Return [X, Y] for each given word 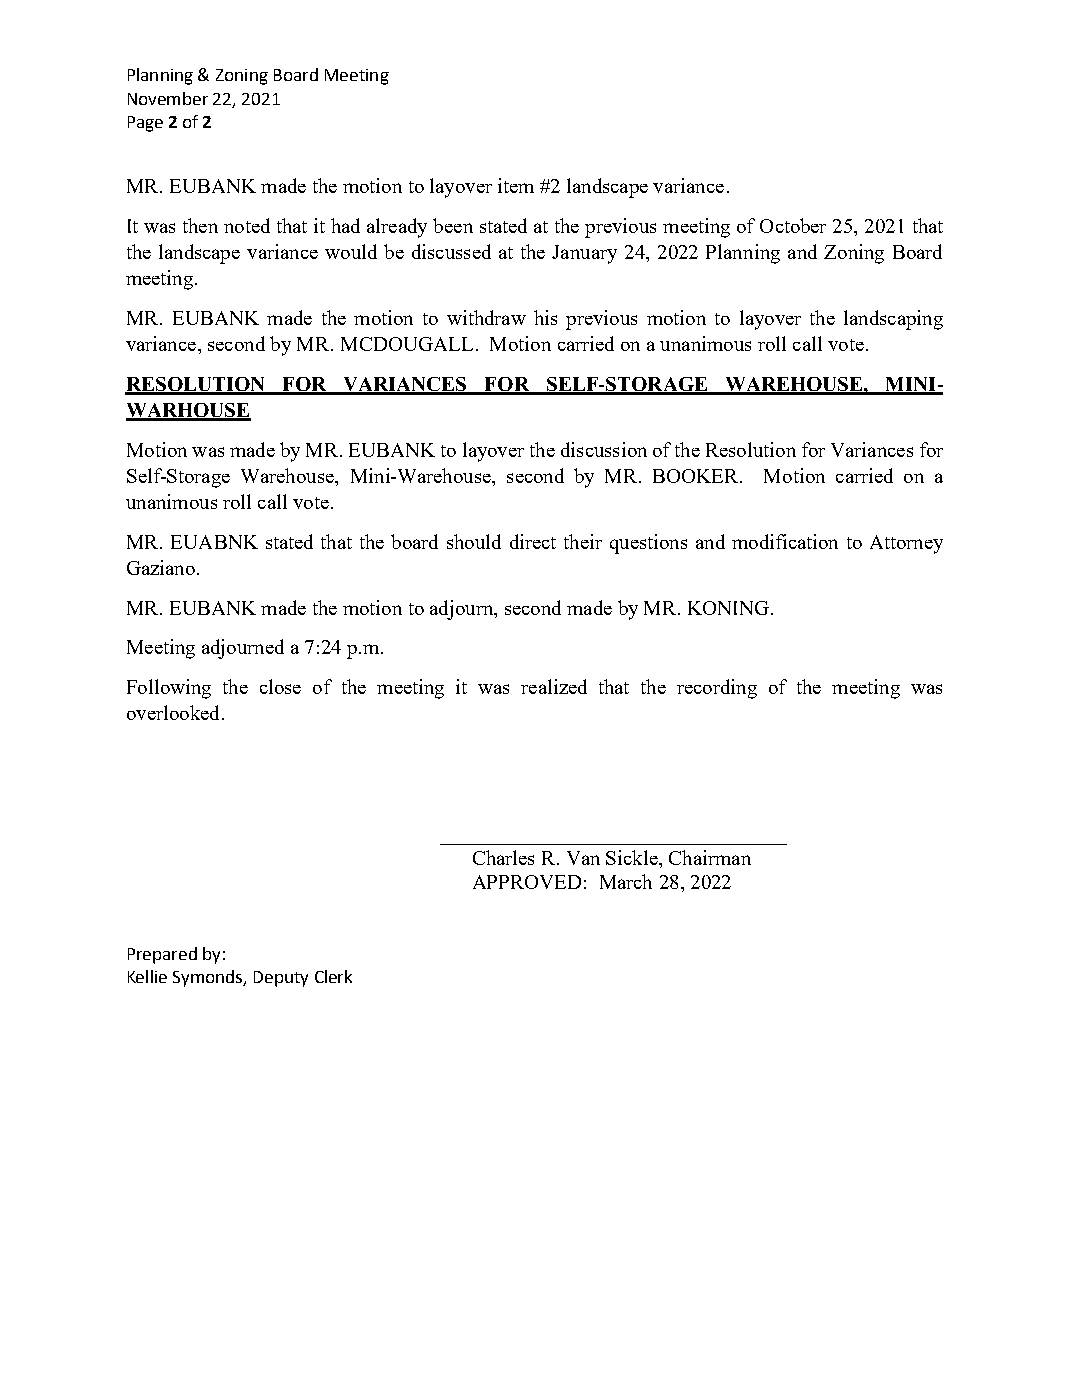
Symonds [209, 978]
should [474, 541]
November [168, 98]
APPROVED [527, 882]
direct [533, 541]
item [516, 185]
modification [785, 541]
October [793, 225]
